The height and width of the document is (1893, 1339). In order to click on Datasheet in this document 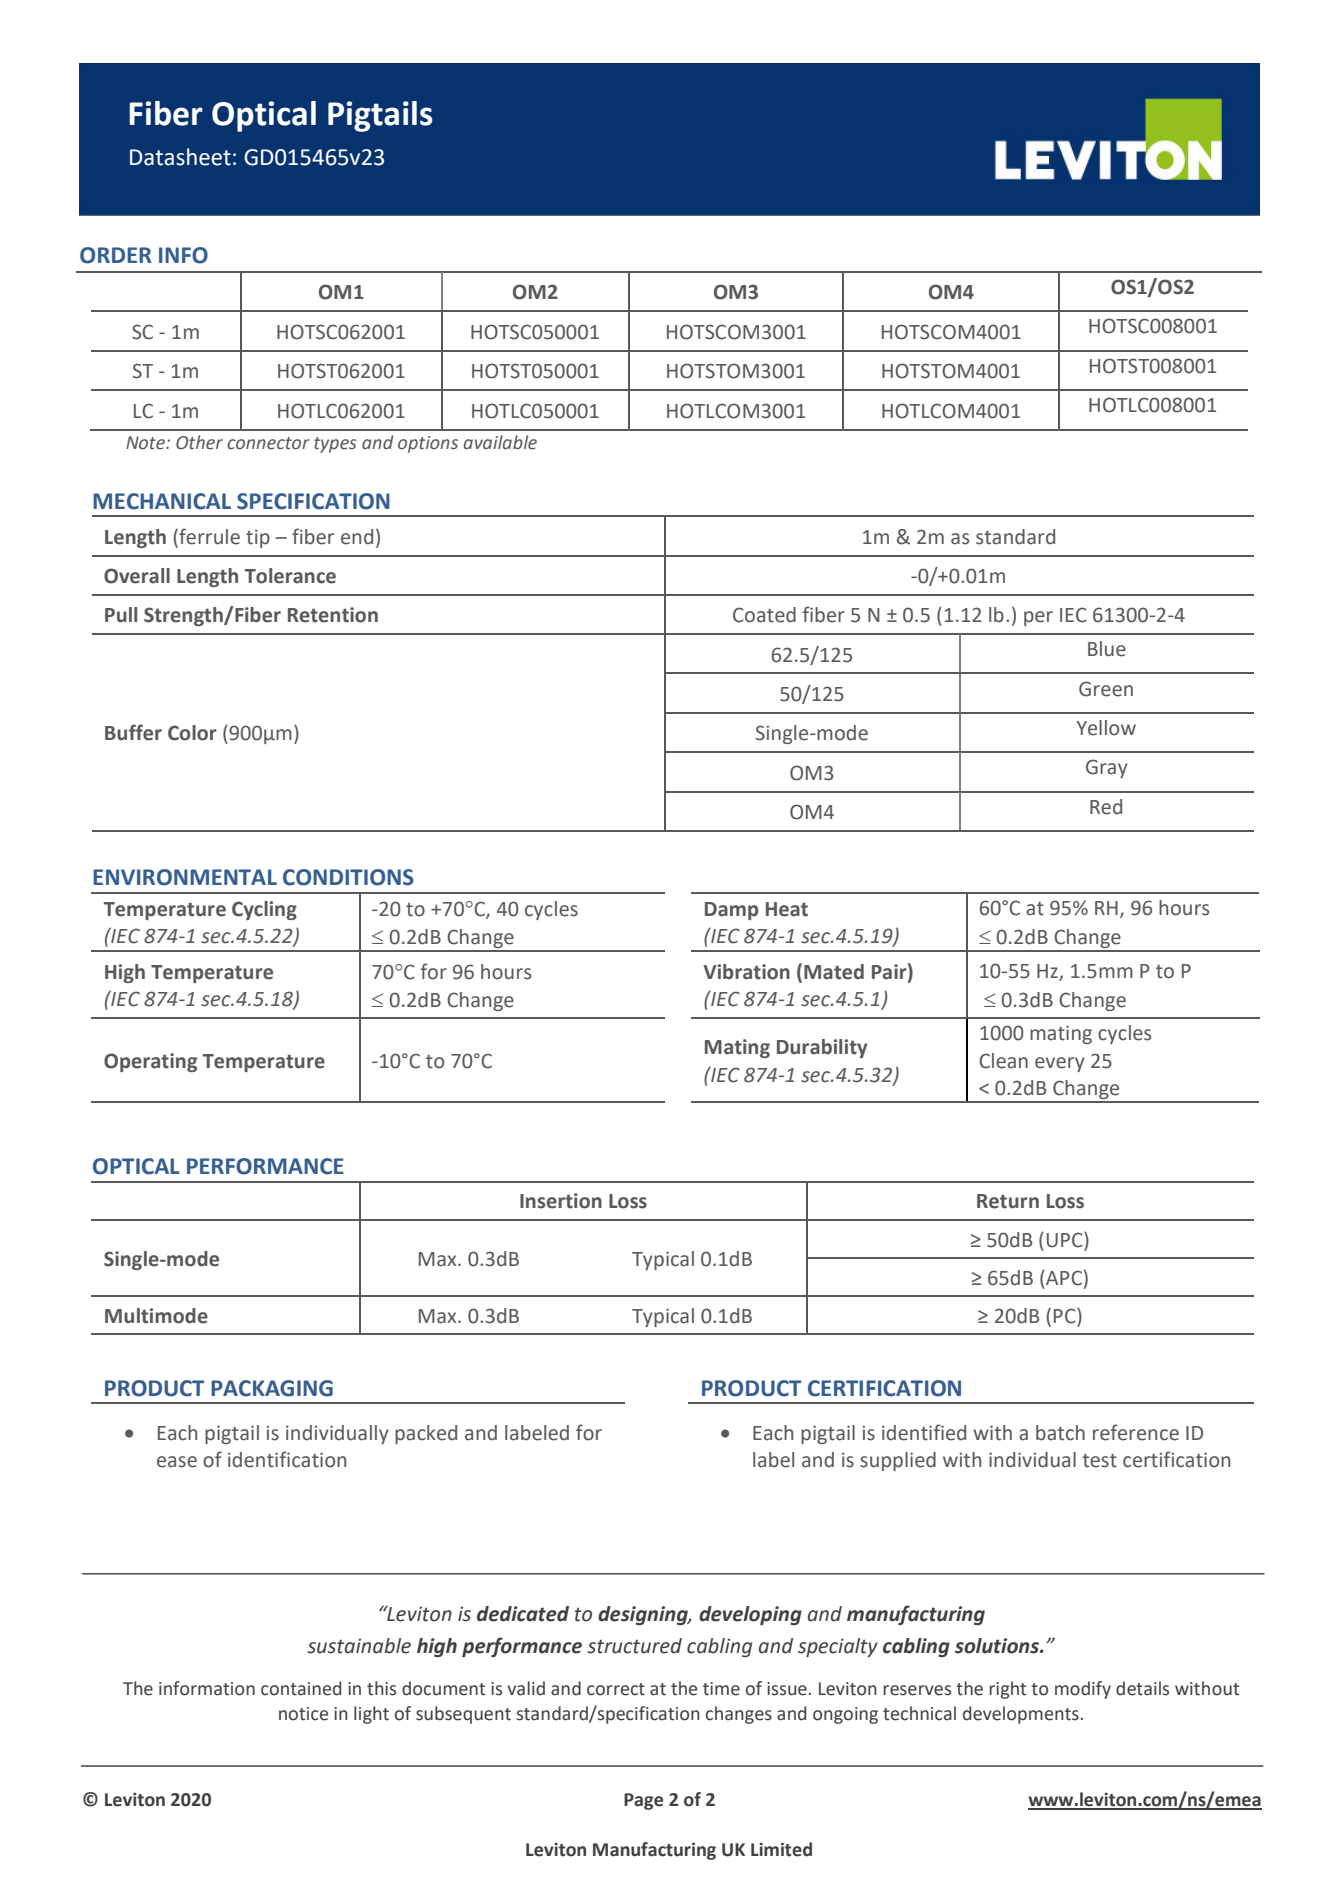, I will do `click(180, 157)`.
